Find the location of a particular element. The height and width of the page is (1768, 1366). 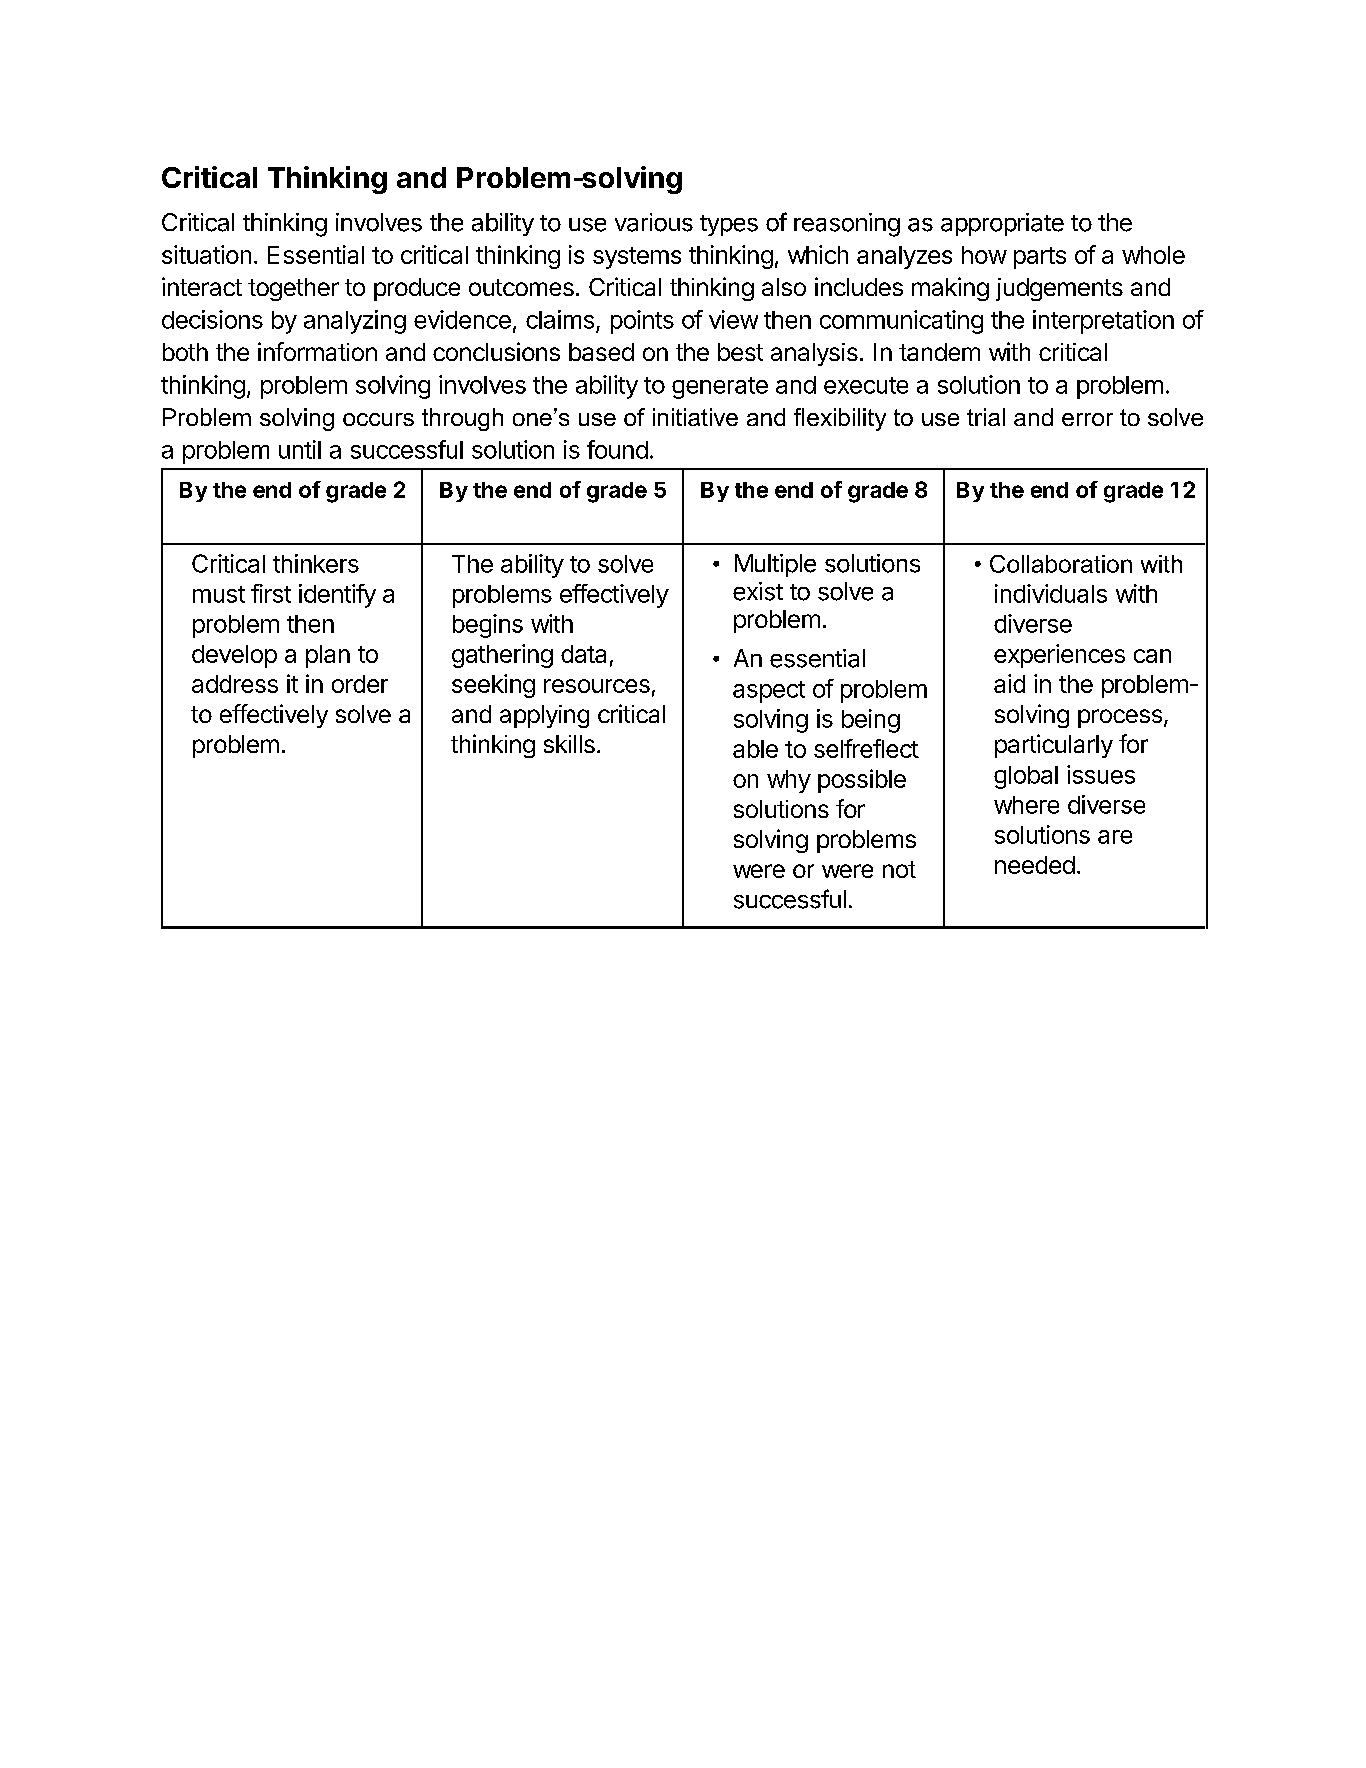

skills is located at coordinates (569, 744).
